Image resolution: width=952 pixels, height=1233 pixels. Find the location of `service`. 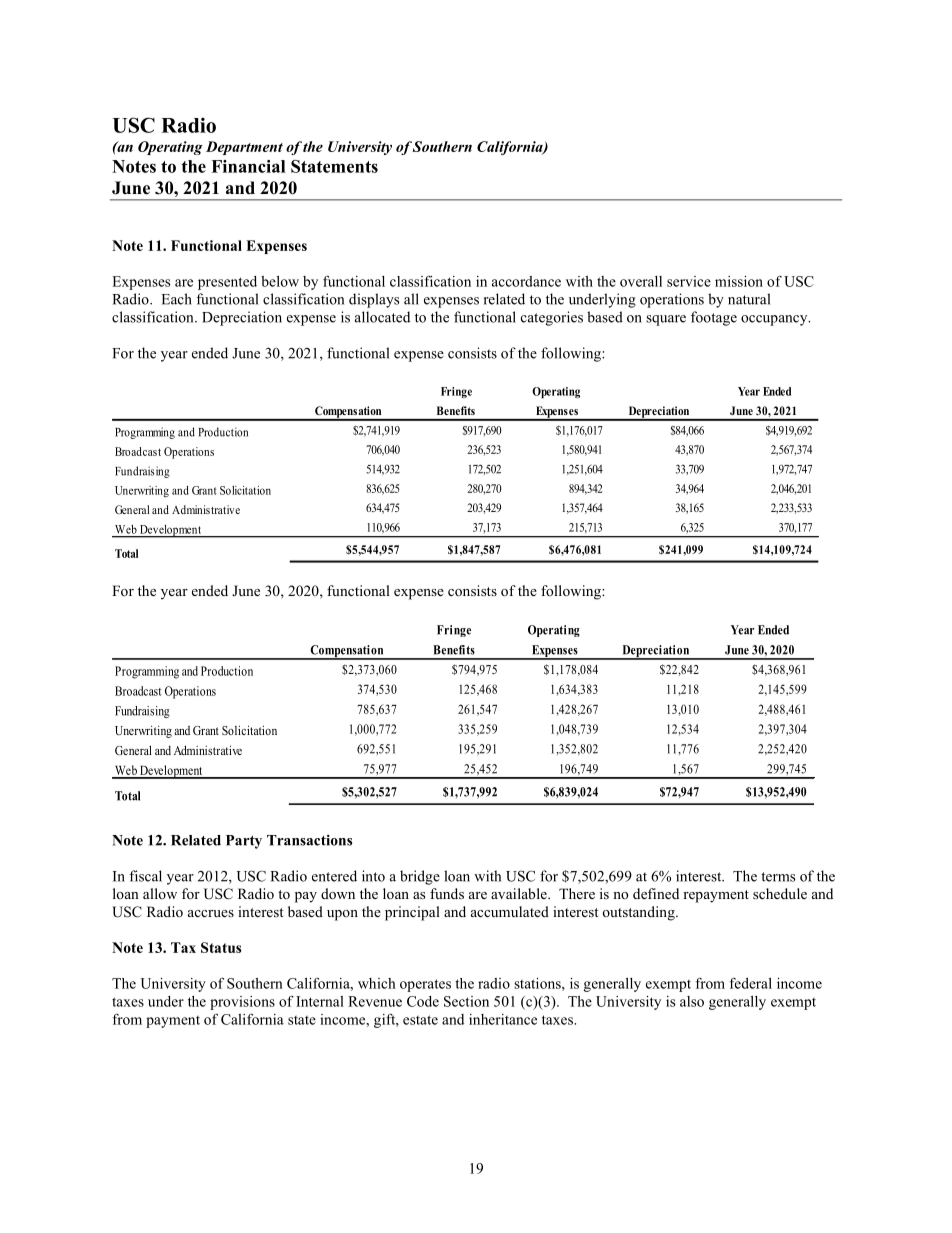

service is located at coordinates (689, 281).
